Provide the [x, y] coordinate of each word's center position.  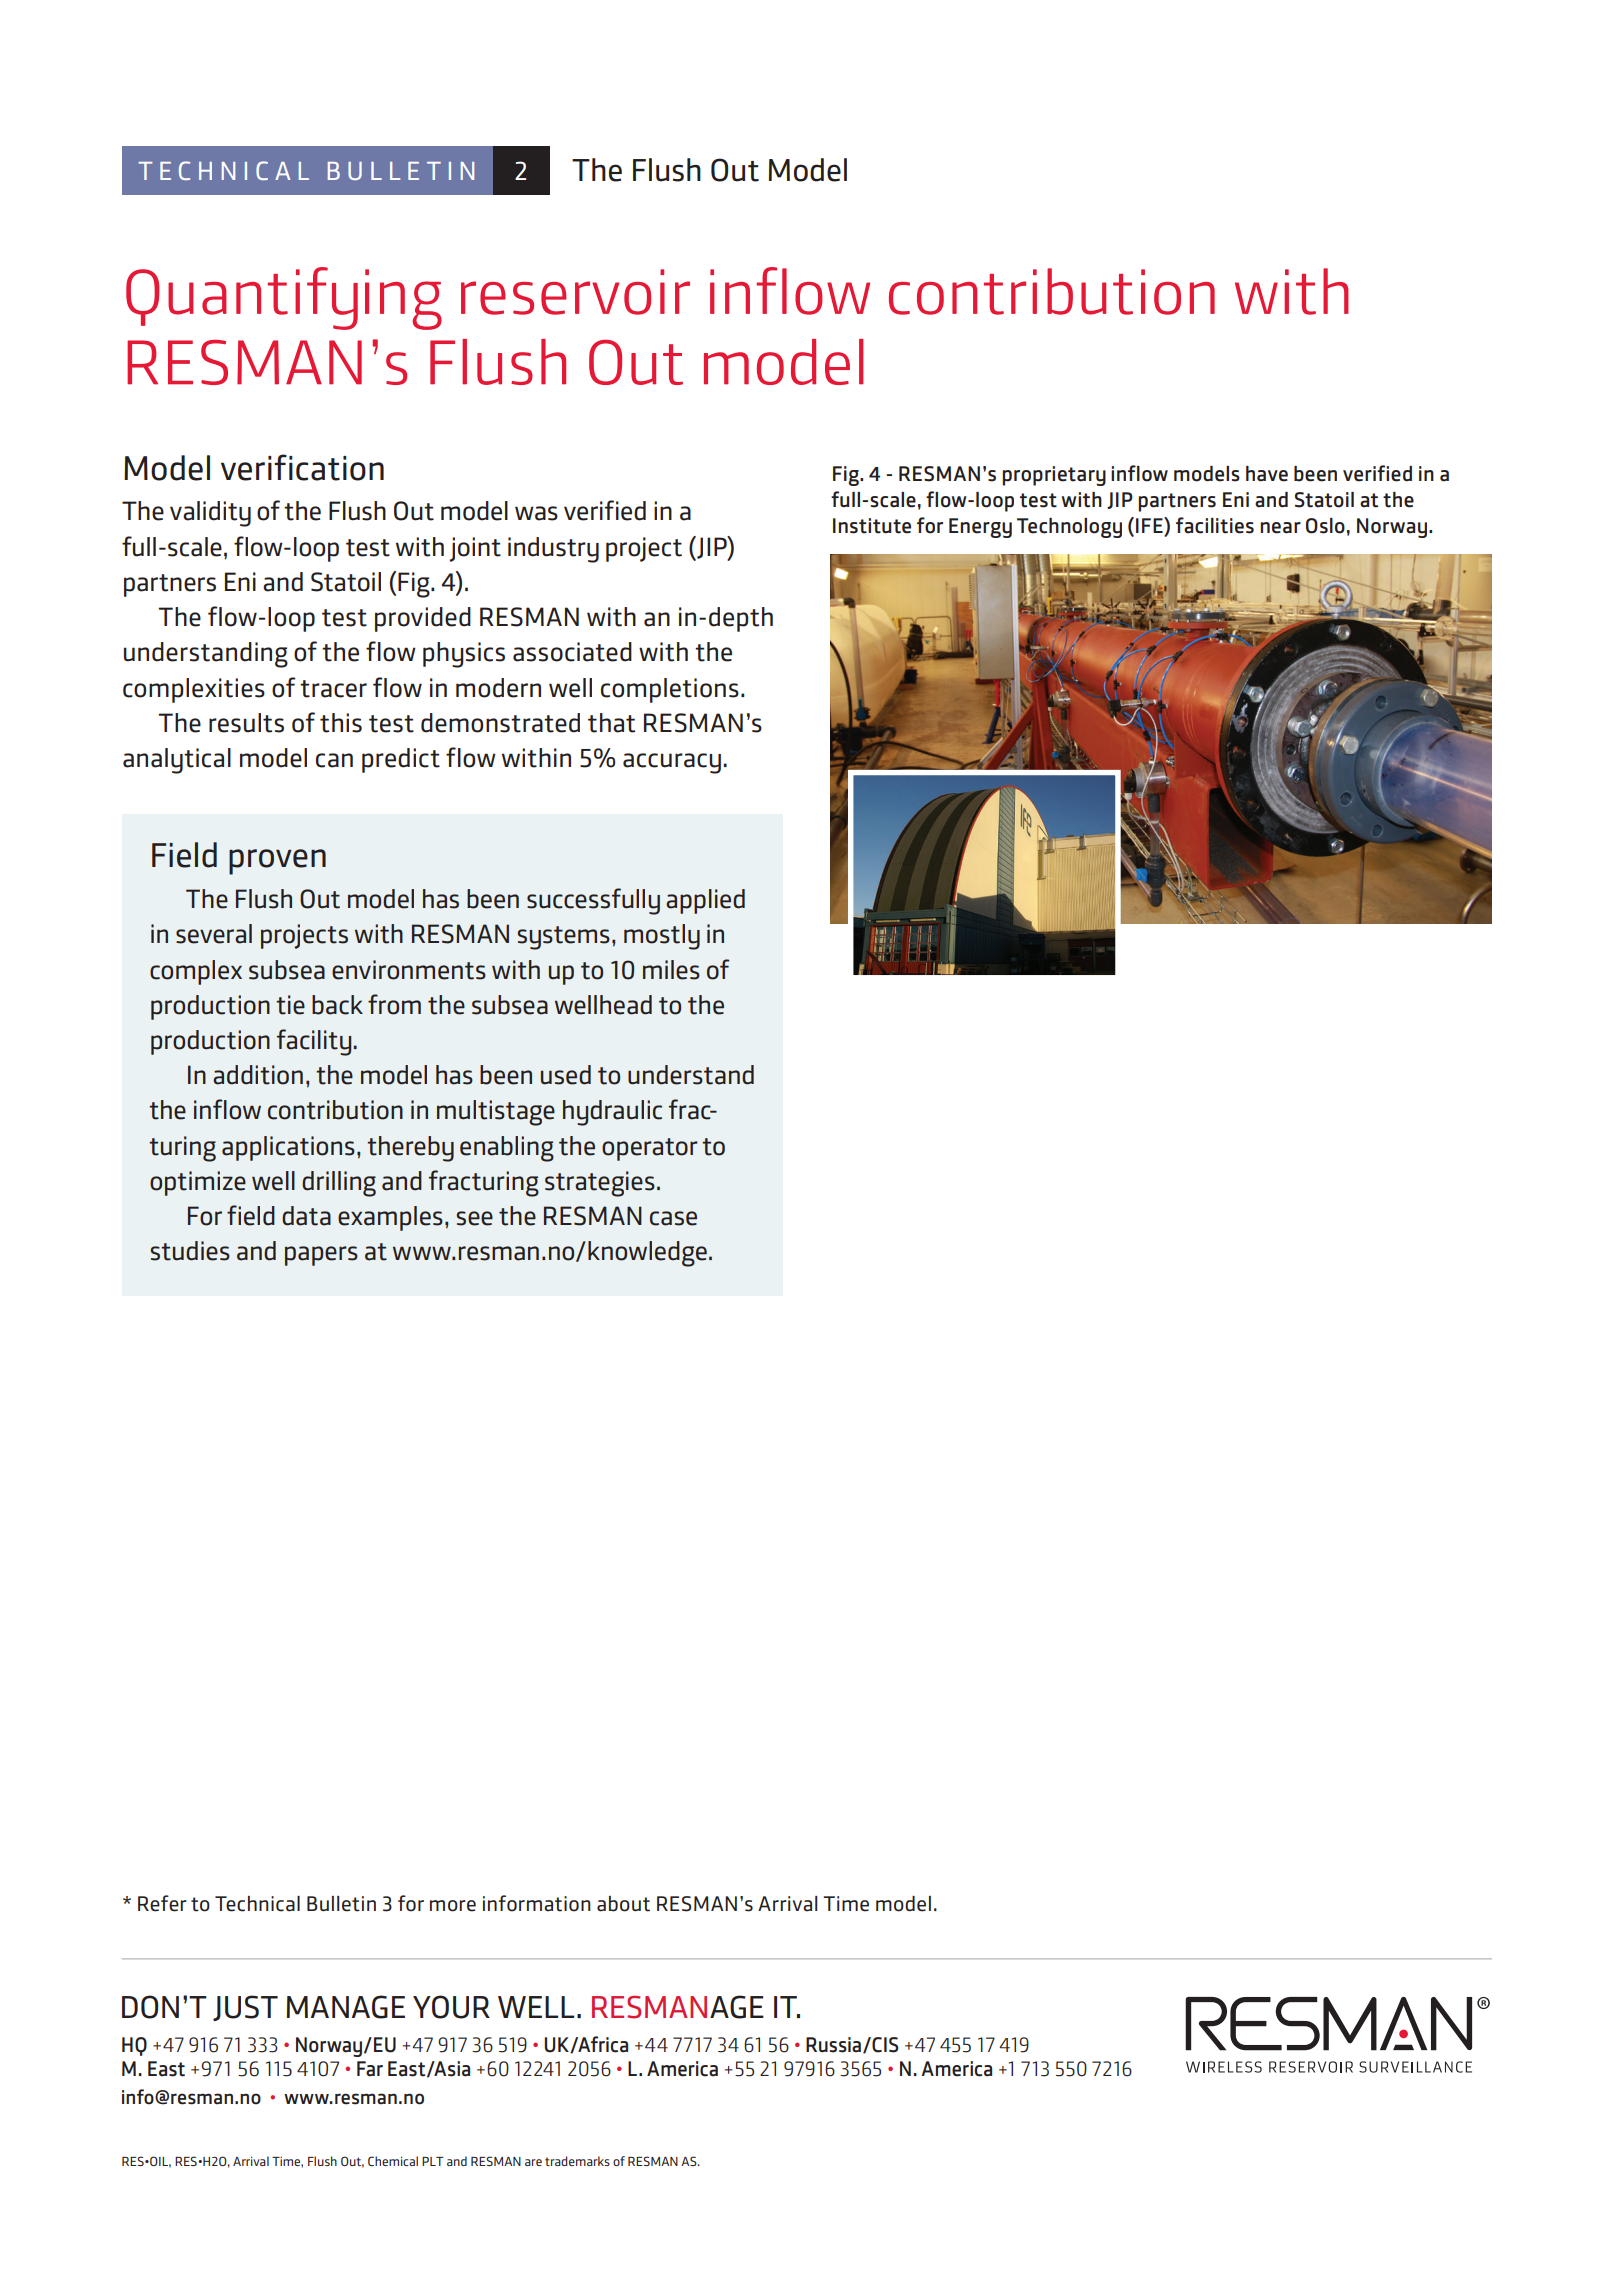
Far [370, 2069]
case [673, 1218]
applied [705, 901]
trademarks [577, 2161]
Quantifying [284, 298]
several [214, 934]
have [1267, 474]
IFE [1150, 526]
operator [650, 1149]
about [623, 1904]
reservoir [575, 292]
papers [321, 1256]
